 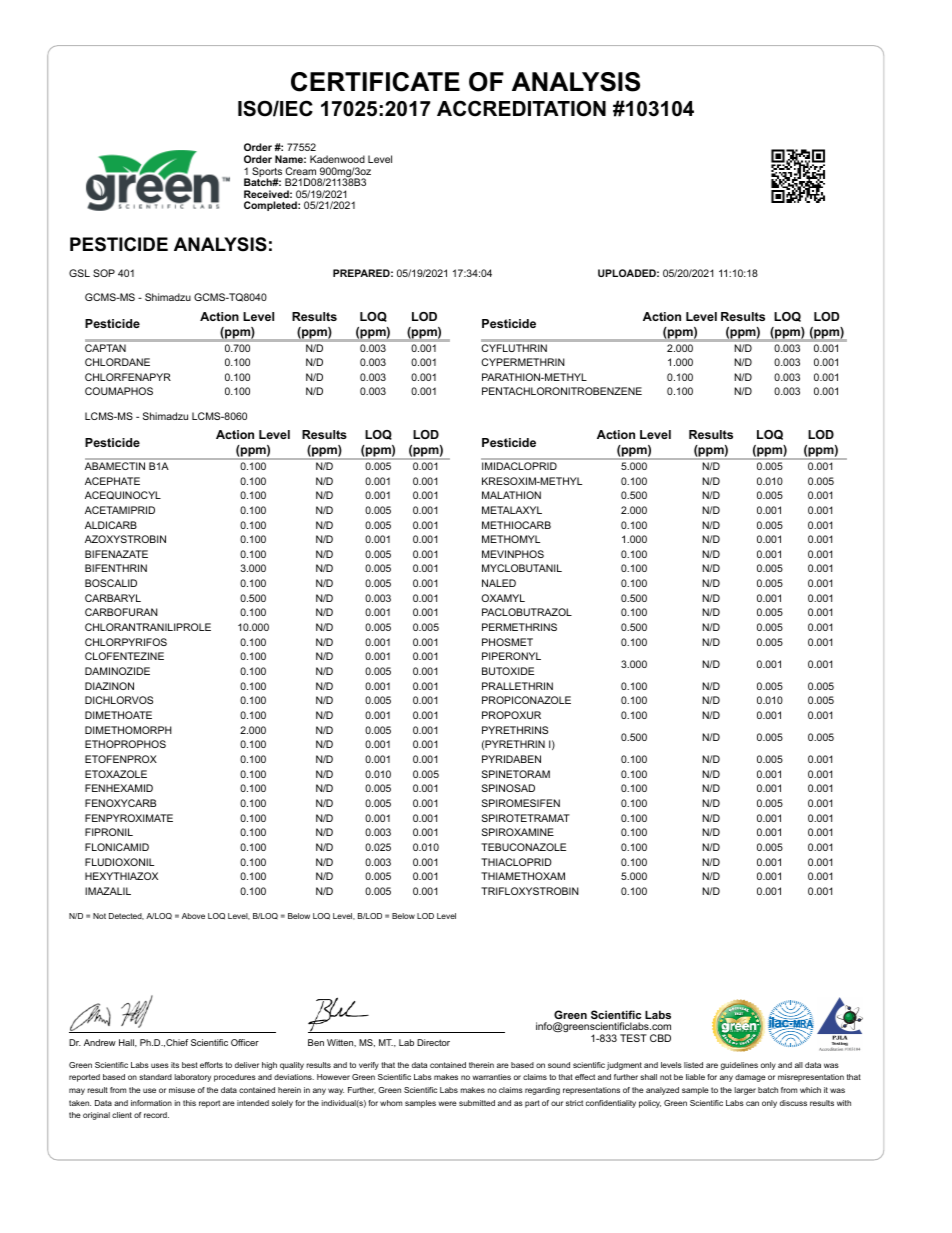 What do you see at coordinates (447, 1103) in the image?
I see `were` at bounding box center [447, 1103].
